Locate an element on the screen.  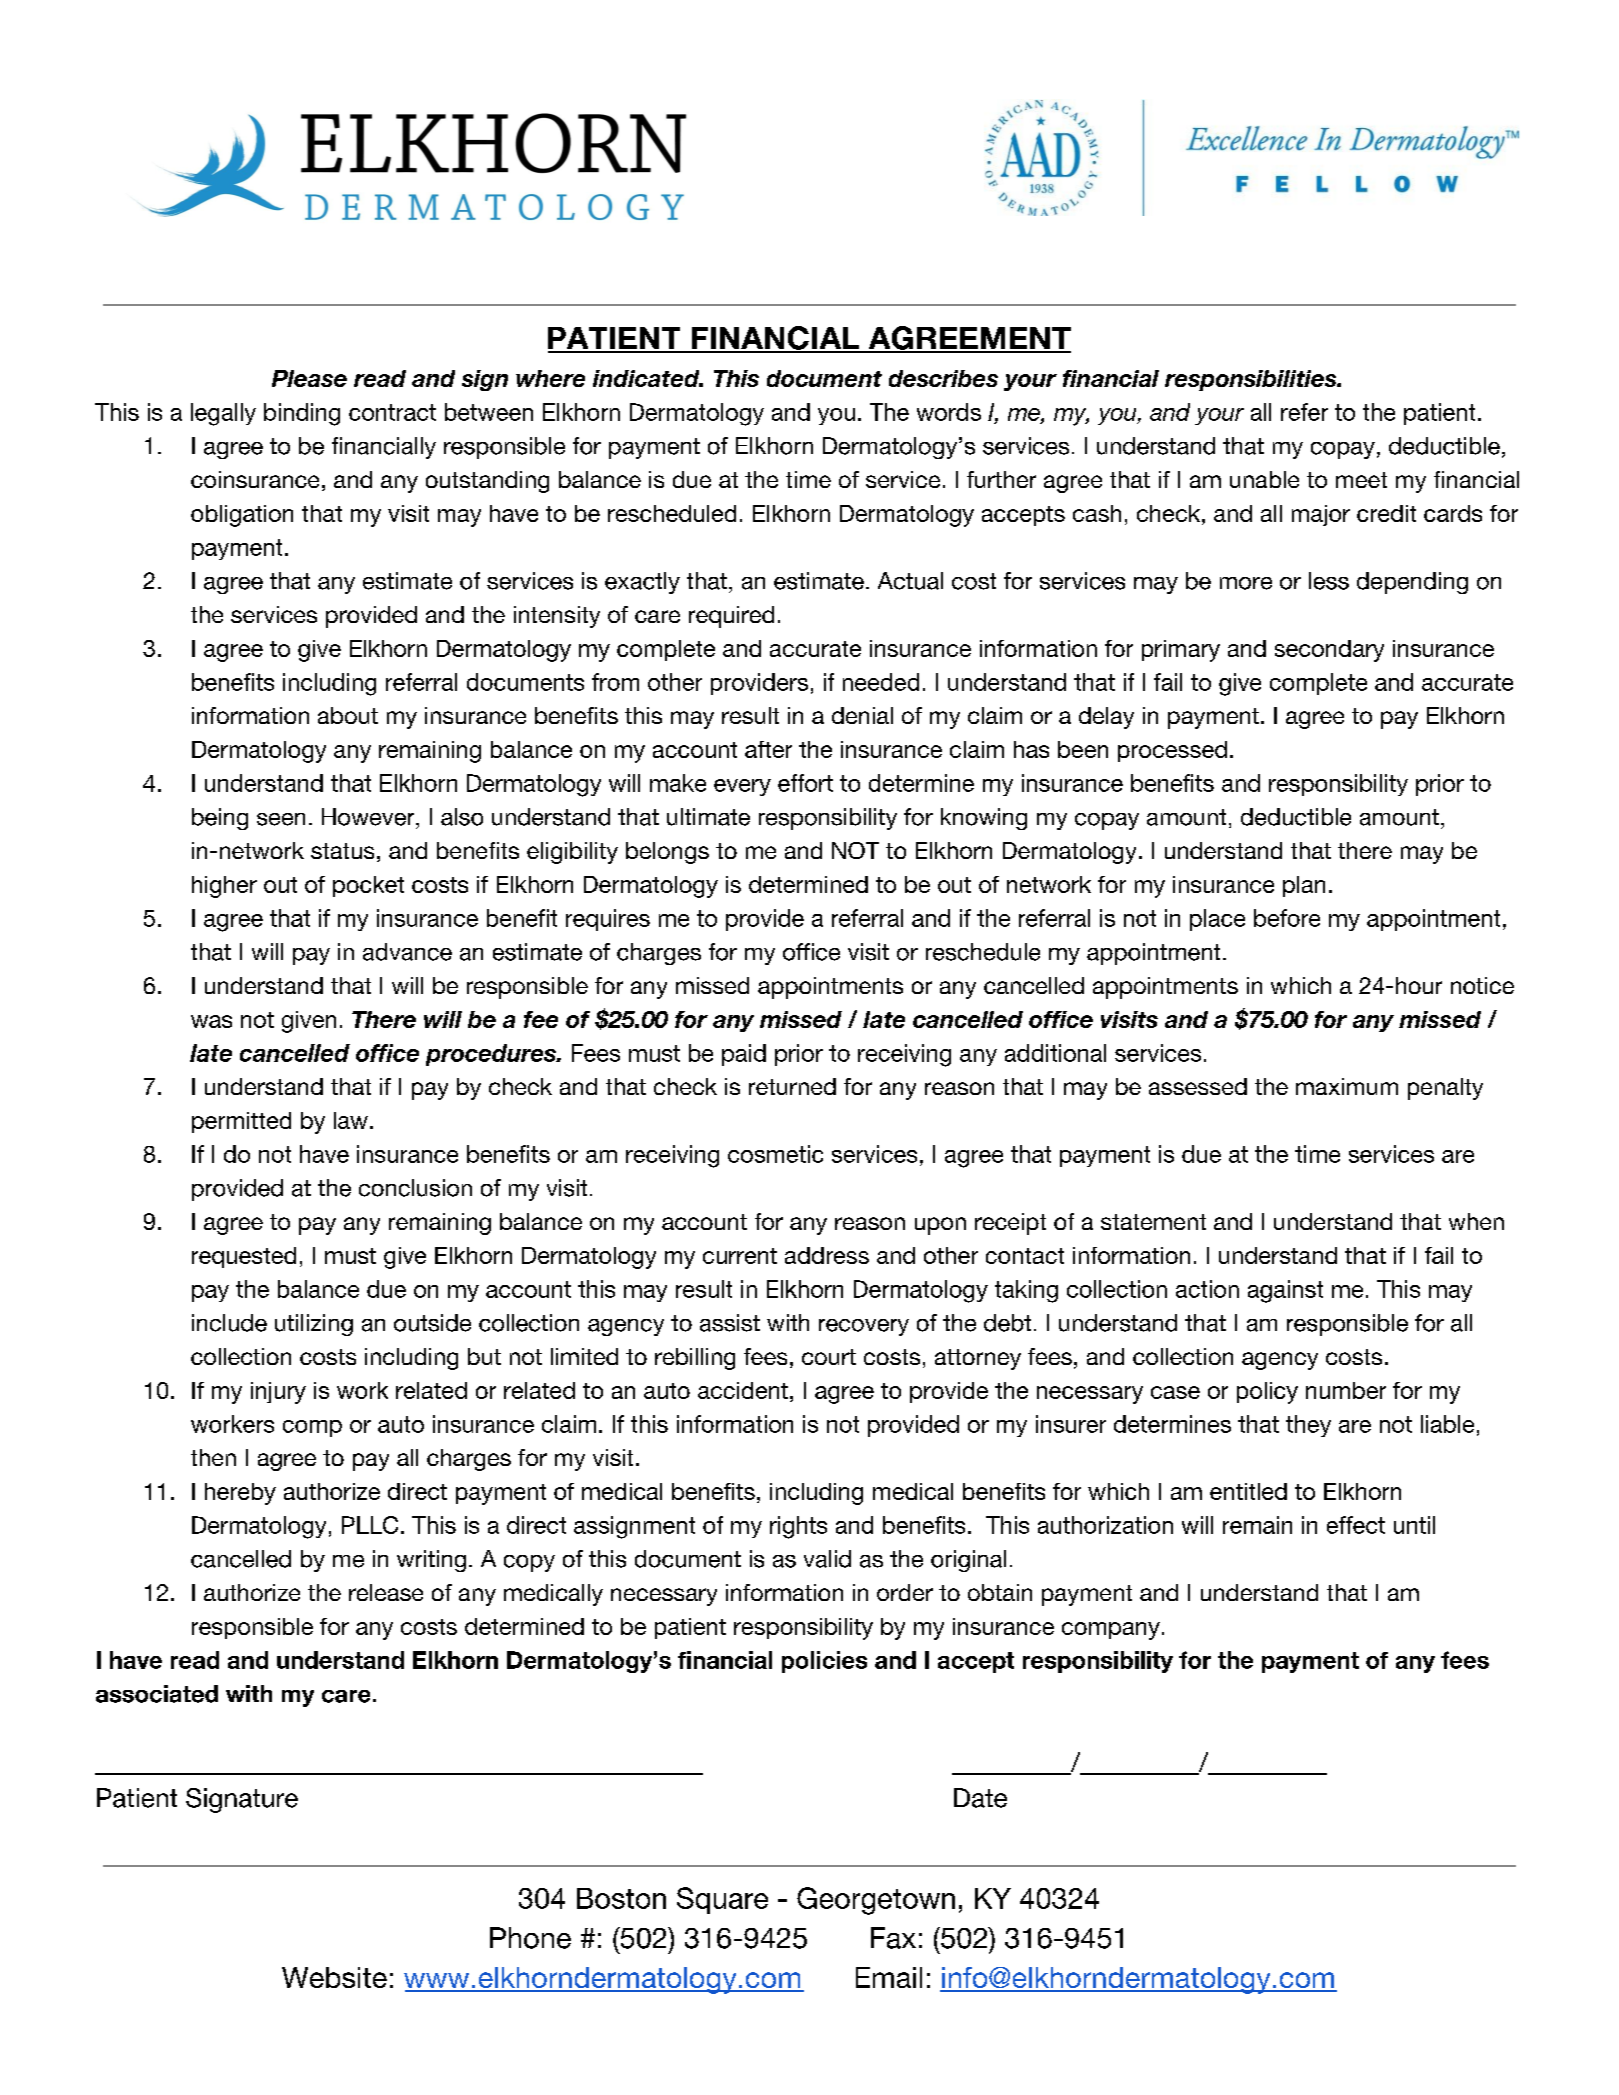
release is located at coordinates (386, 1592).
